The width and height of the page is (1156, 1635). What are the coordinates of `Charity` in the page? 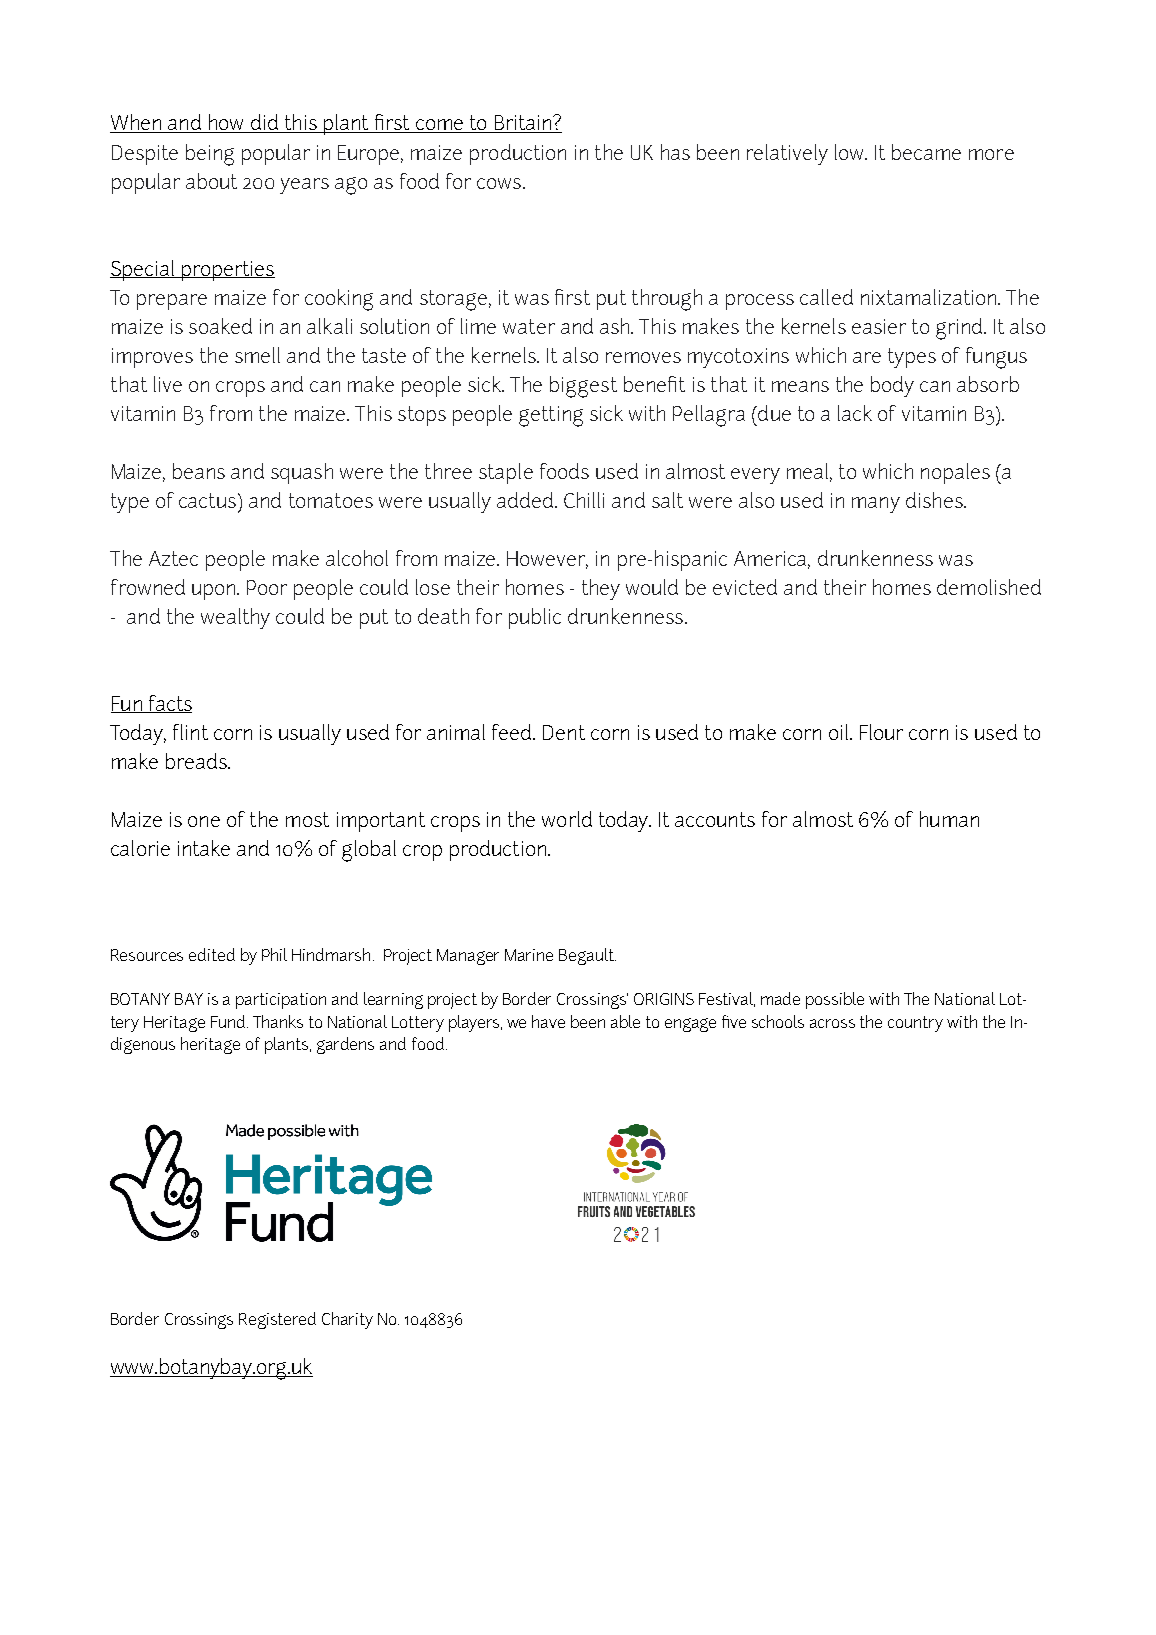 It's located at (347, 1320).
